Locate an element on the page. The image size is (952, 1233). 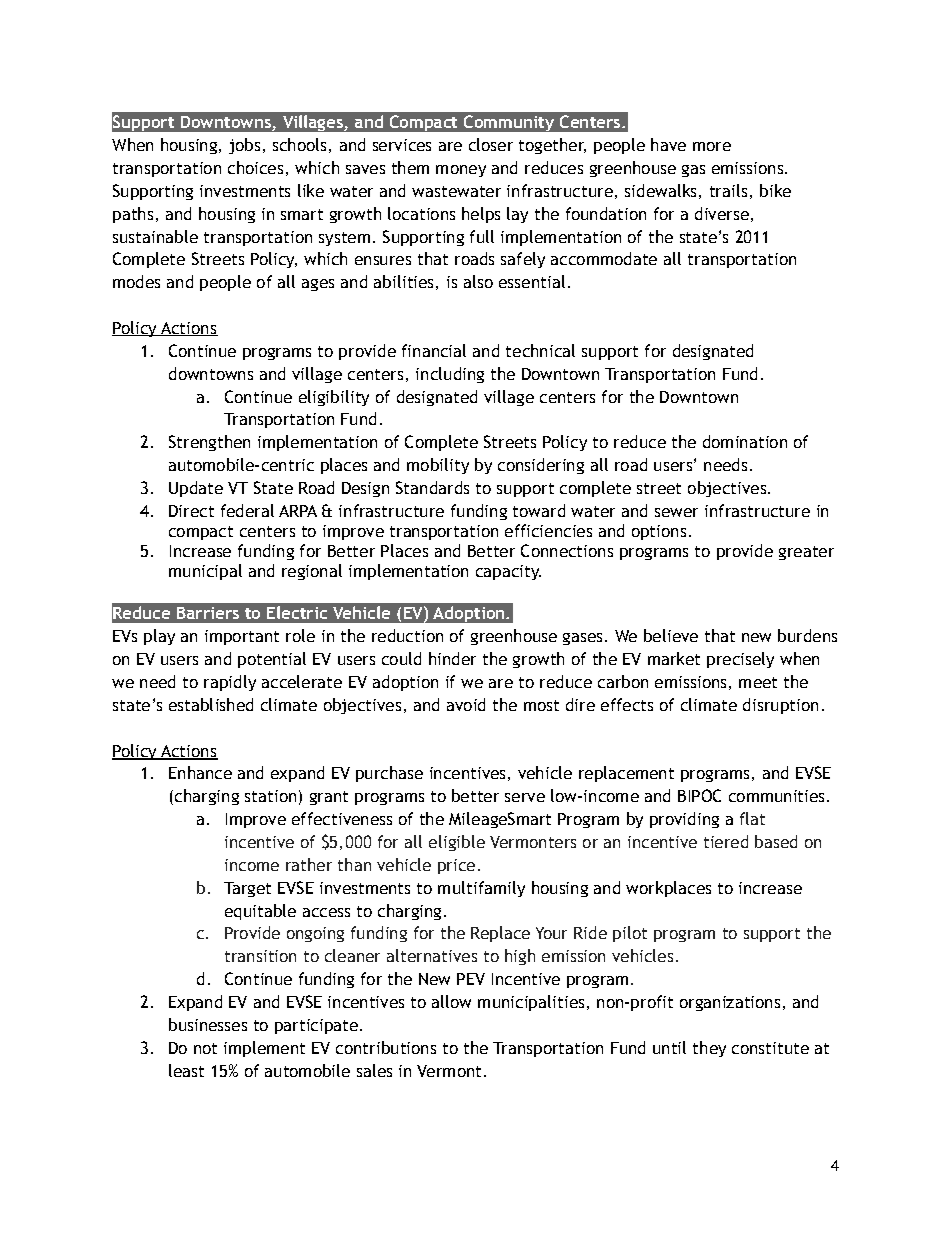
capacity is located at coordinates (508, 572).
